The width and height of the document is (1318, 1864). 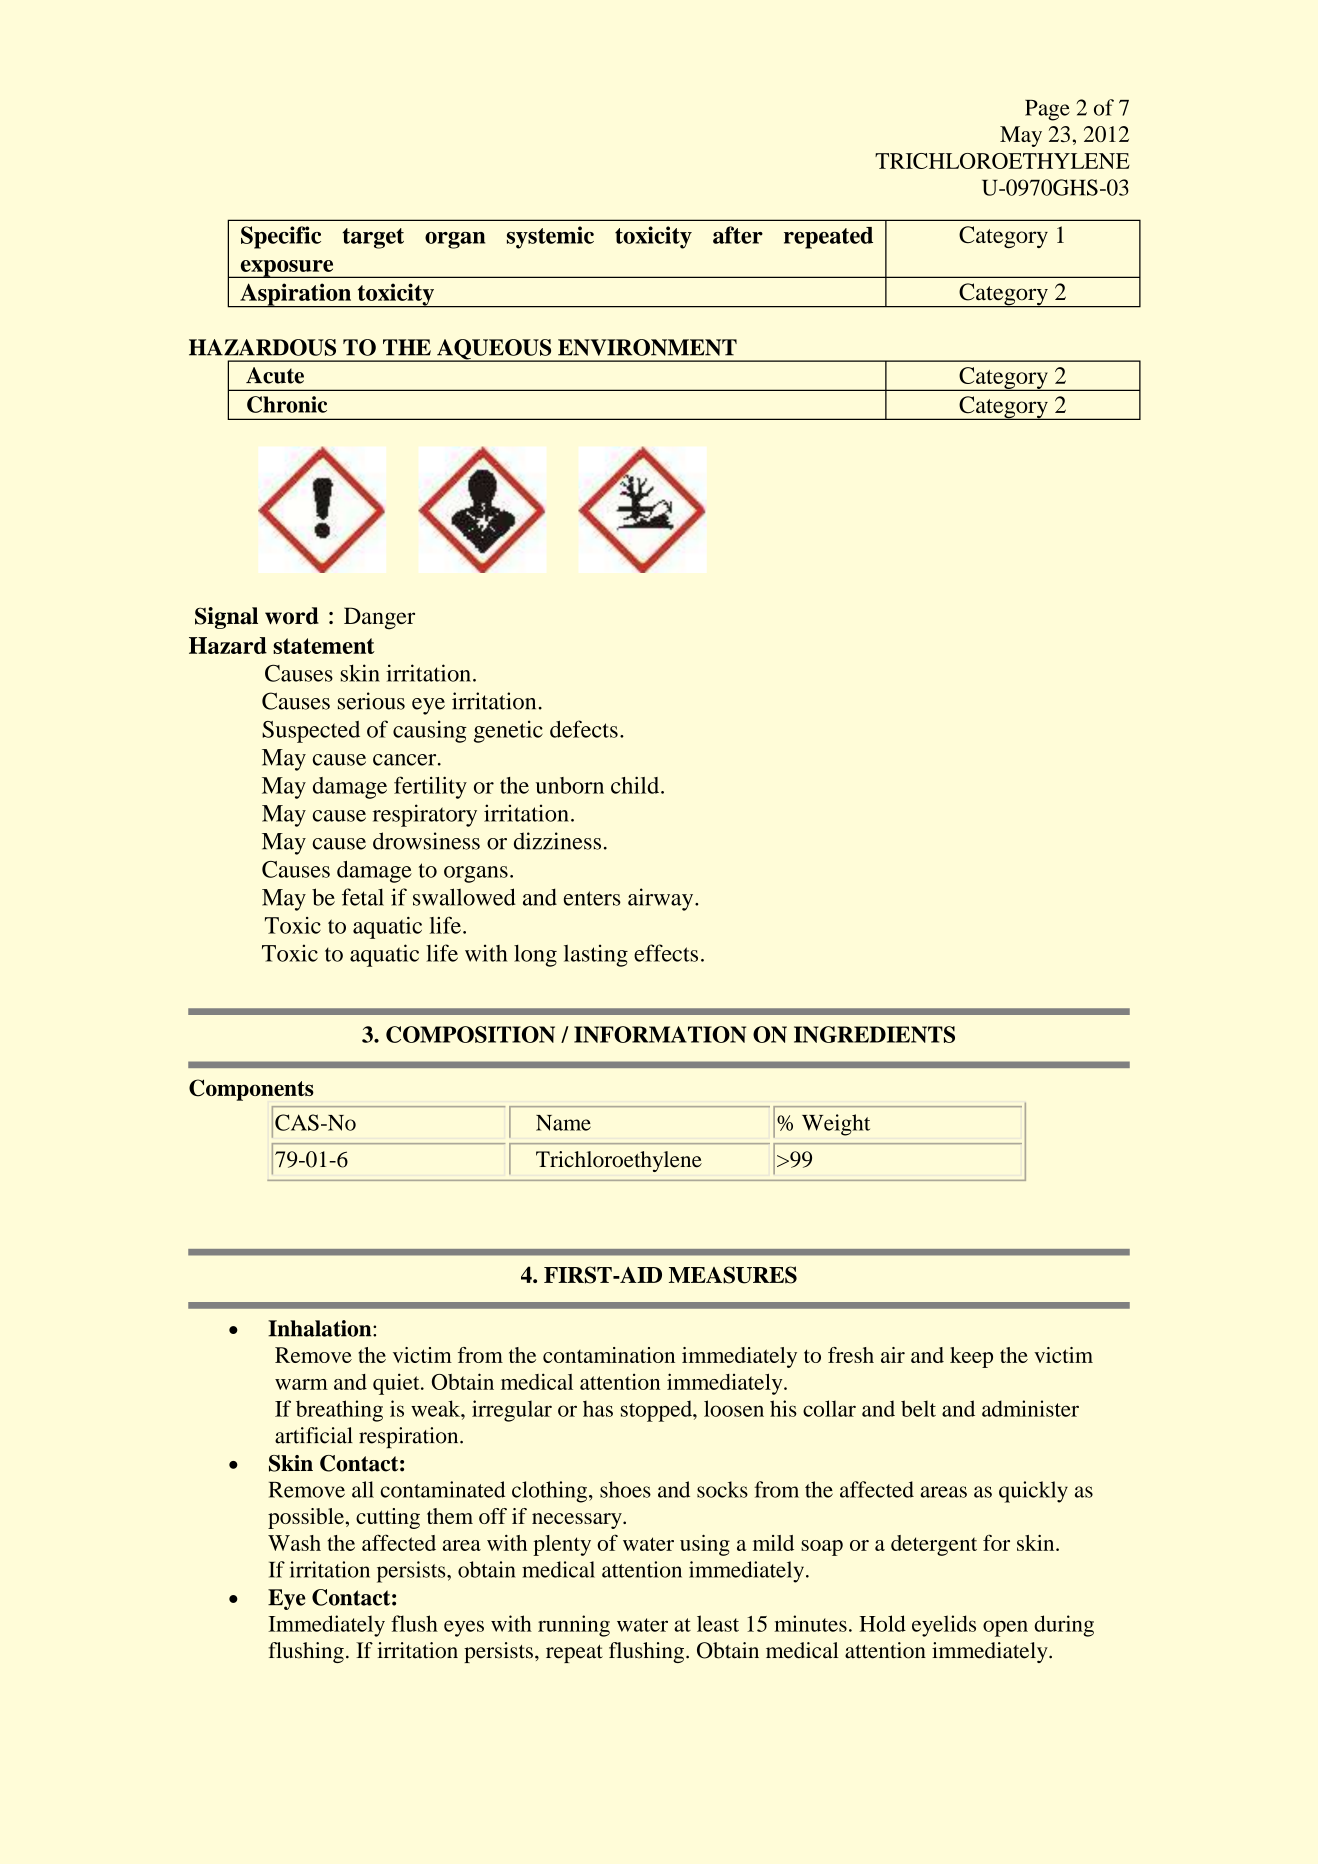 What do you see at coordinates (874, 1034) in the document?
I see `INGREDIENTS` at bounding box center [874, 1034].
